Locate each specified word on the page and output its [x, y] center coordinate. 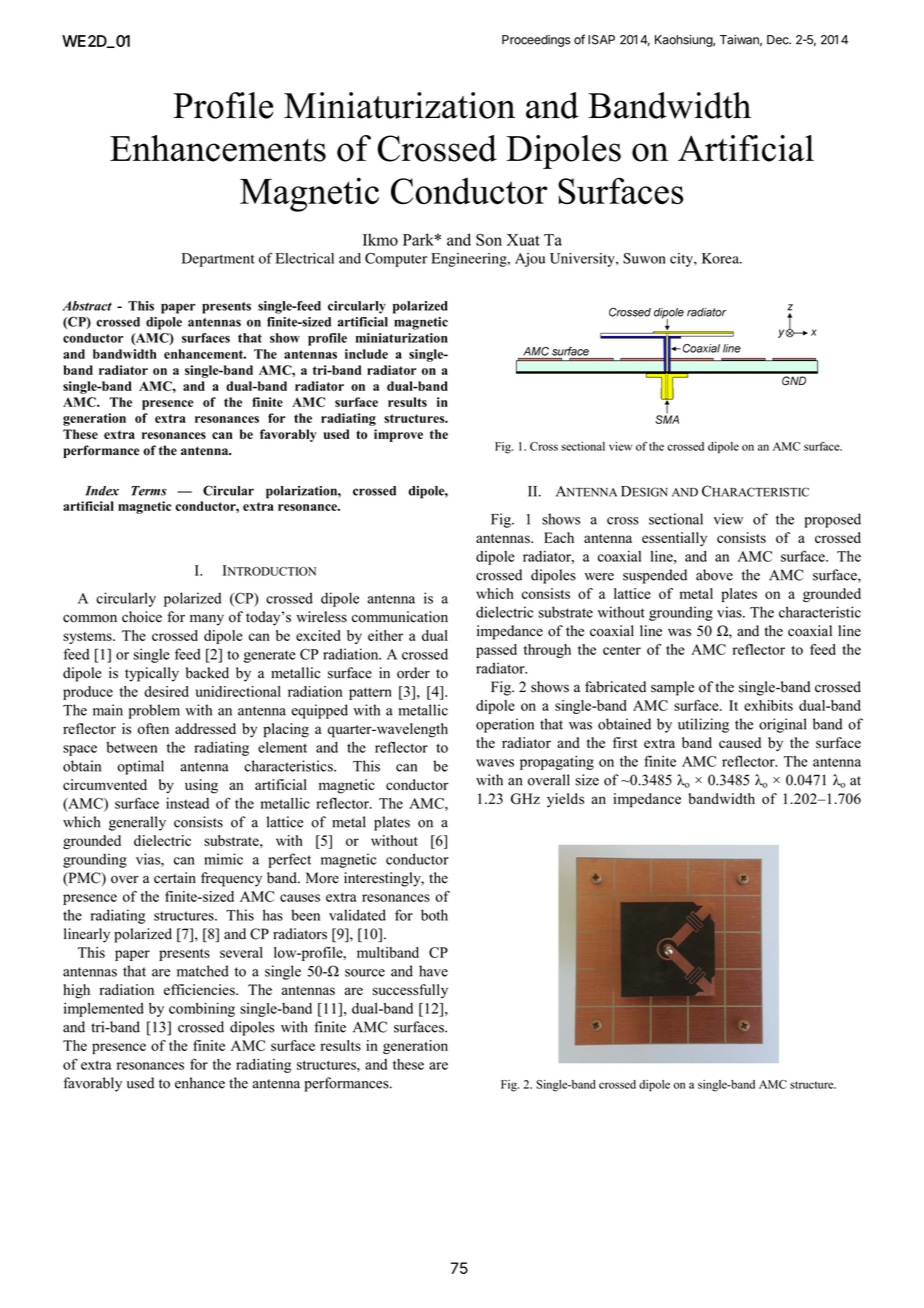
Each [559, 537]
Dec [779, 40]
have [433, 971]
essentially [674, 539]
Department [218, 260]
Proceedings [536, 41]
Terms [149, 491]
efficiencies [200, 989]
